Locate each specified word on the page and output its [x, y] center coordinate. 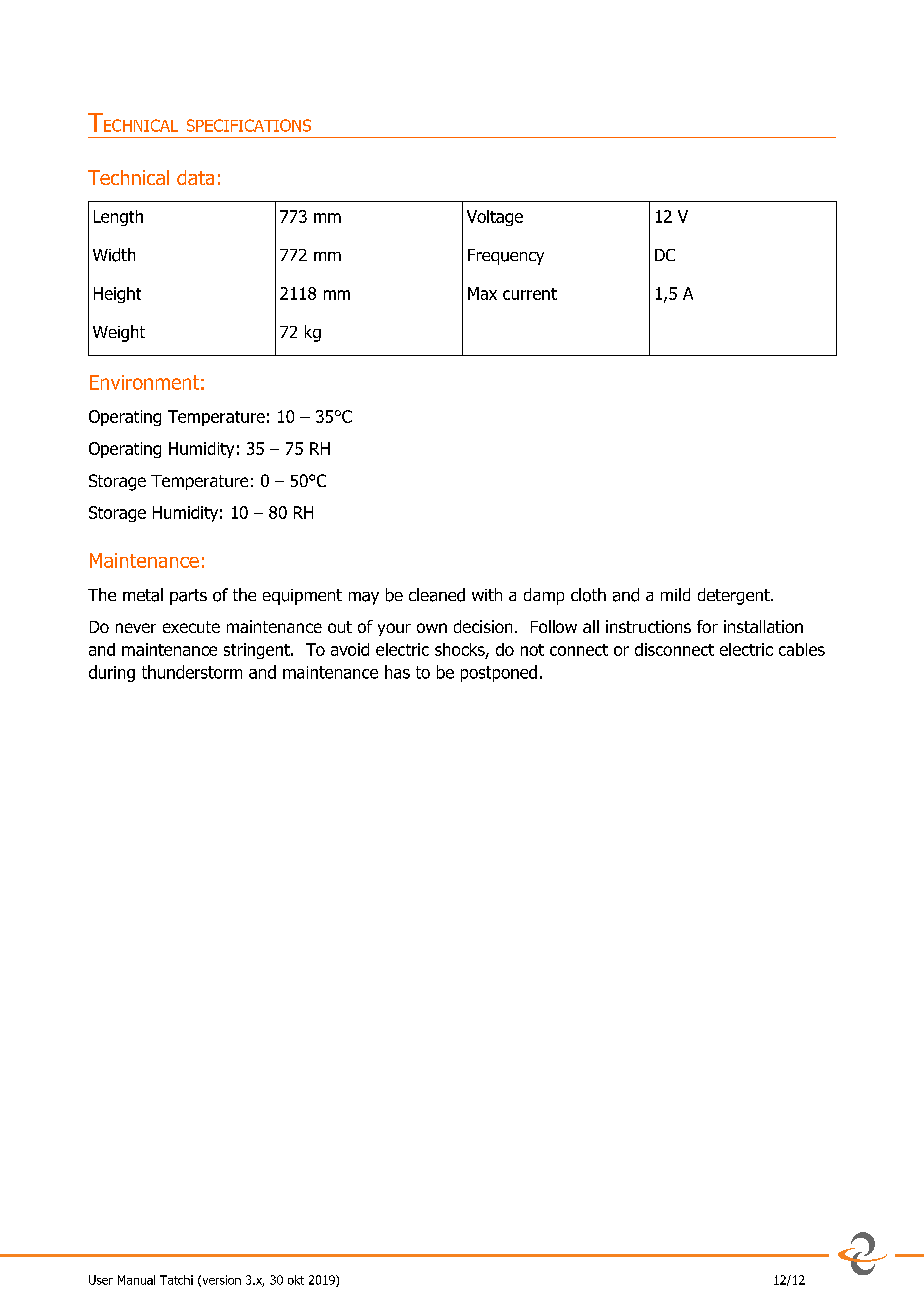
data [195, 177]
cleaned [437, 595]
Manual [136, 1280]
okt [296, 1280]
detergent [735, 596]
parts [188, 597]
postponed [499, 673]
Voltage [495, 218]
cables [802, 649]
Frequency [506, 257]
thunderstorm [192, 672]
